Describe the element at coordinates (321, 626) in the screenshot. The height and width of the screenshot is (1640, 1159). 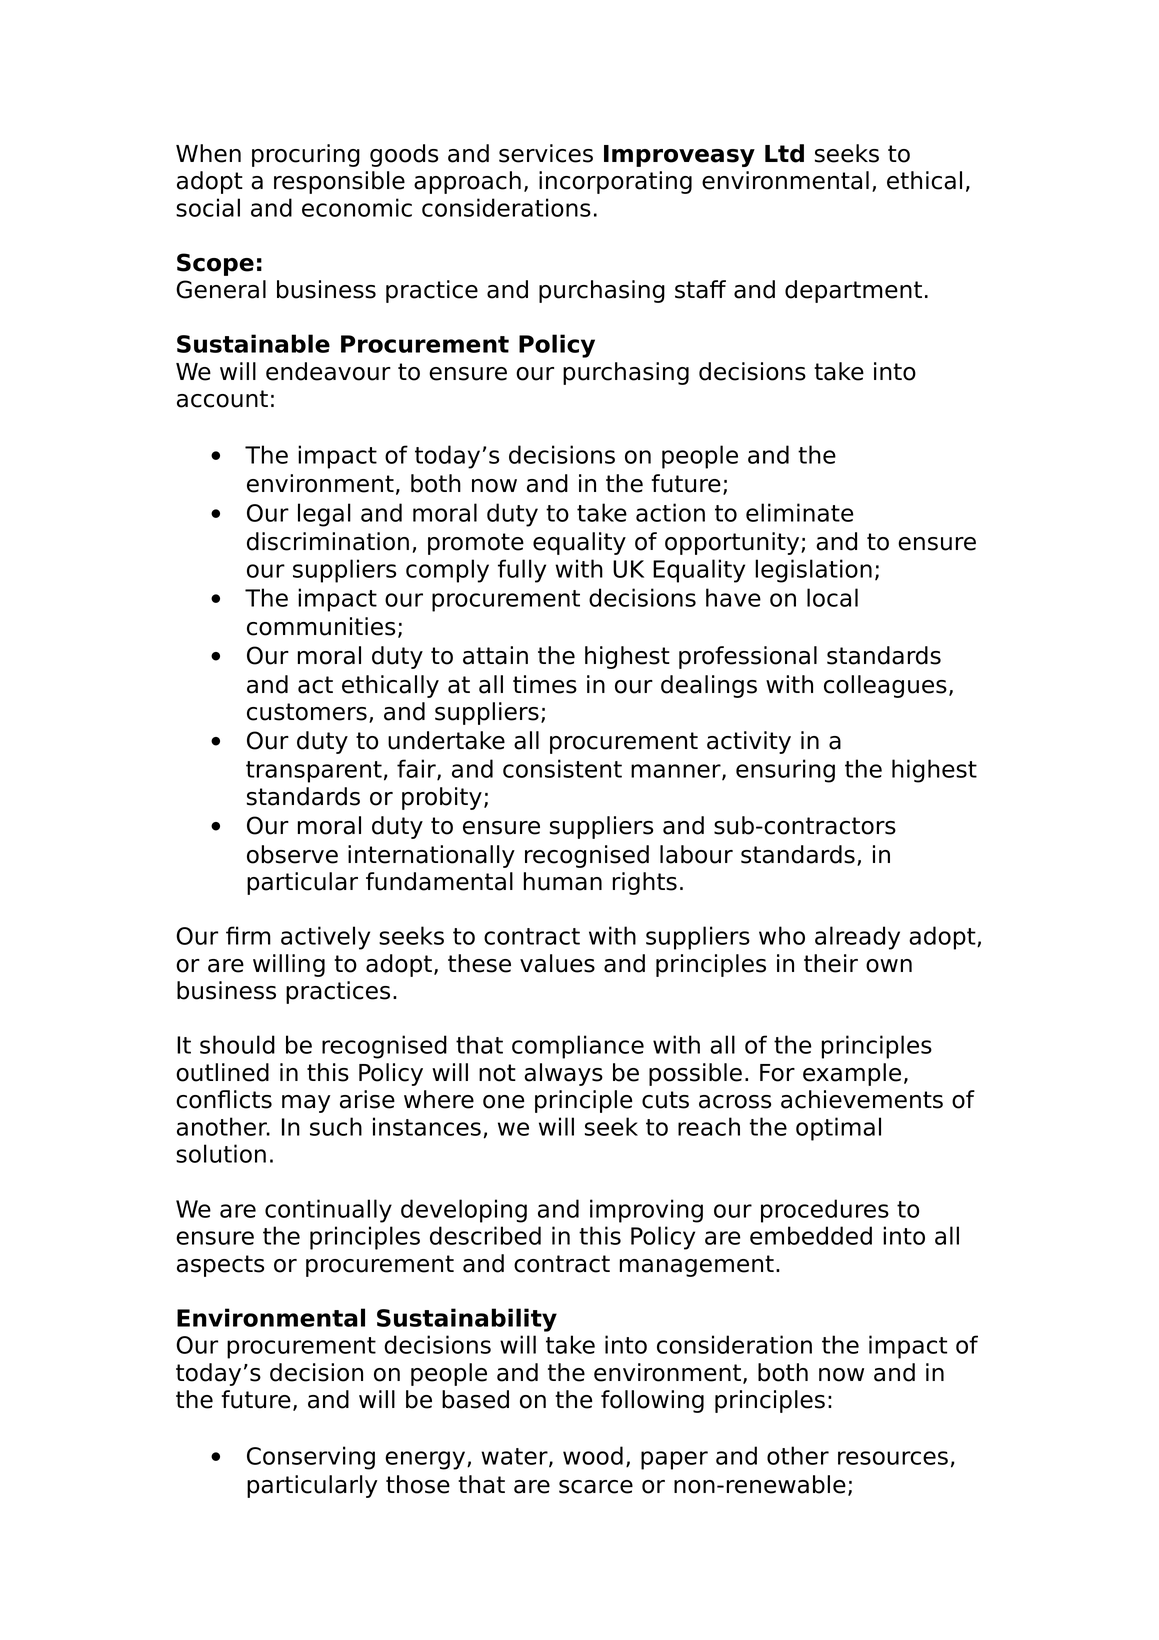
I see `communities` at that location.
